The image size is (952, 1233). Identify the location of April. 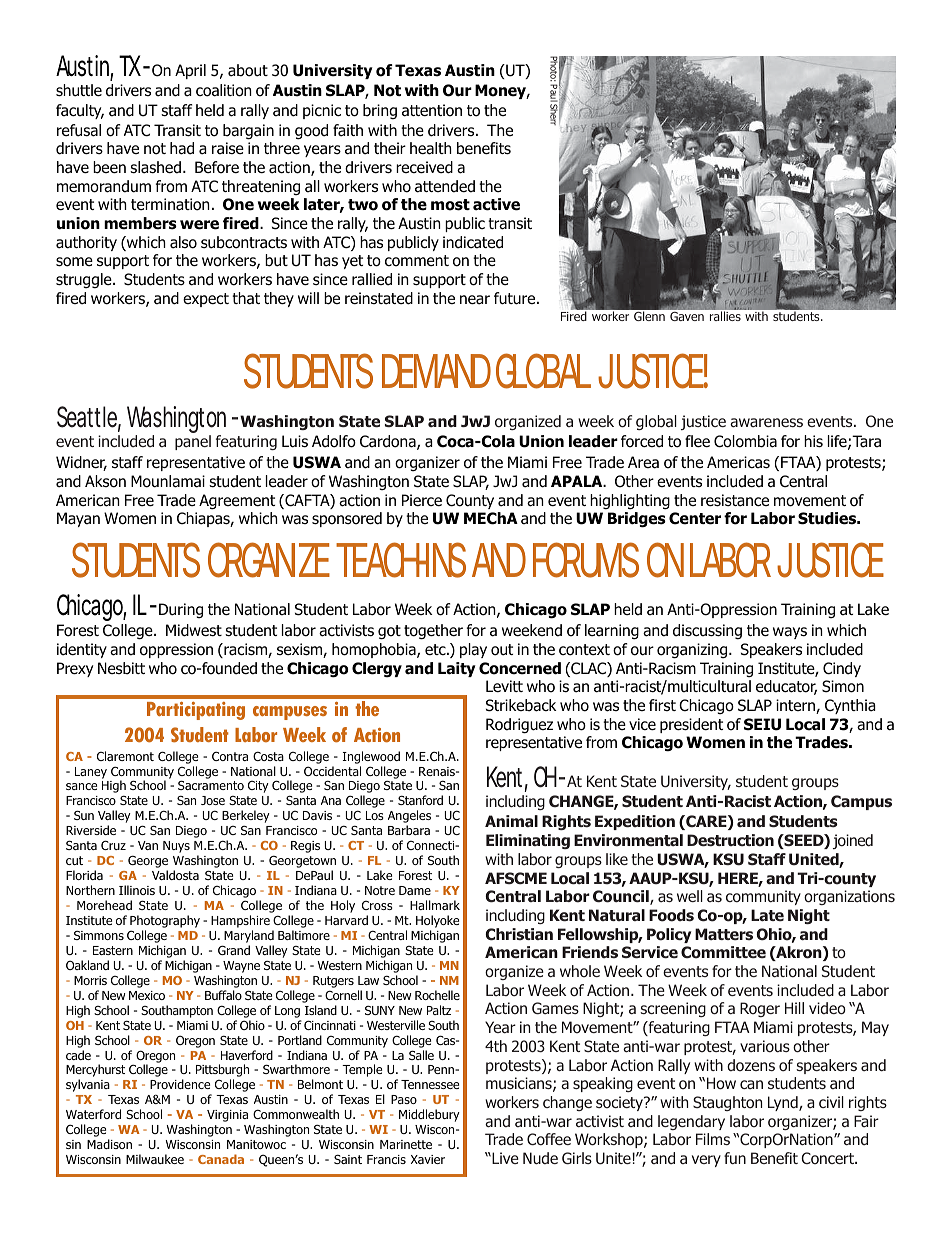
(190, 71).
